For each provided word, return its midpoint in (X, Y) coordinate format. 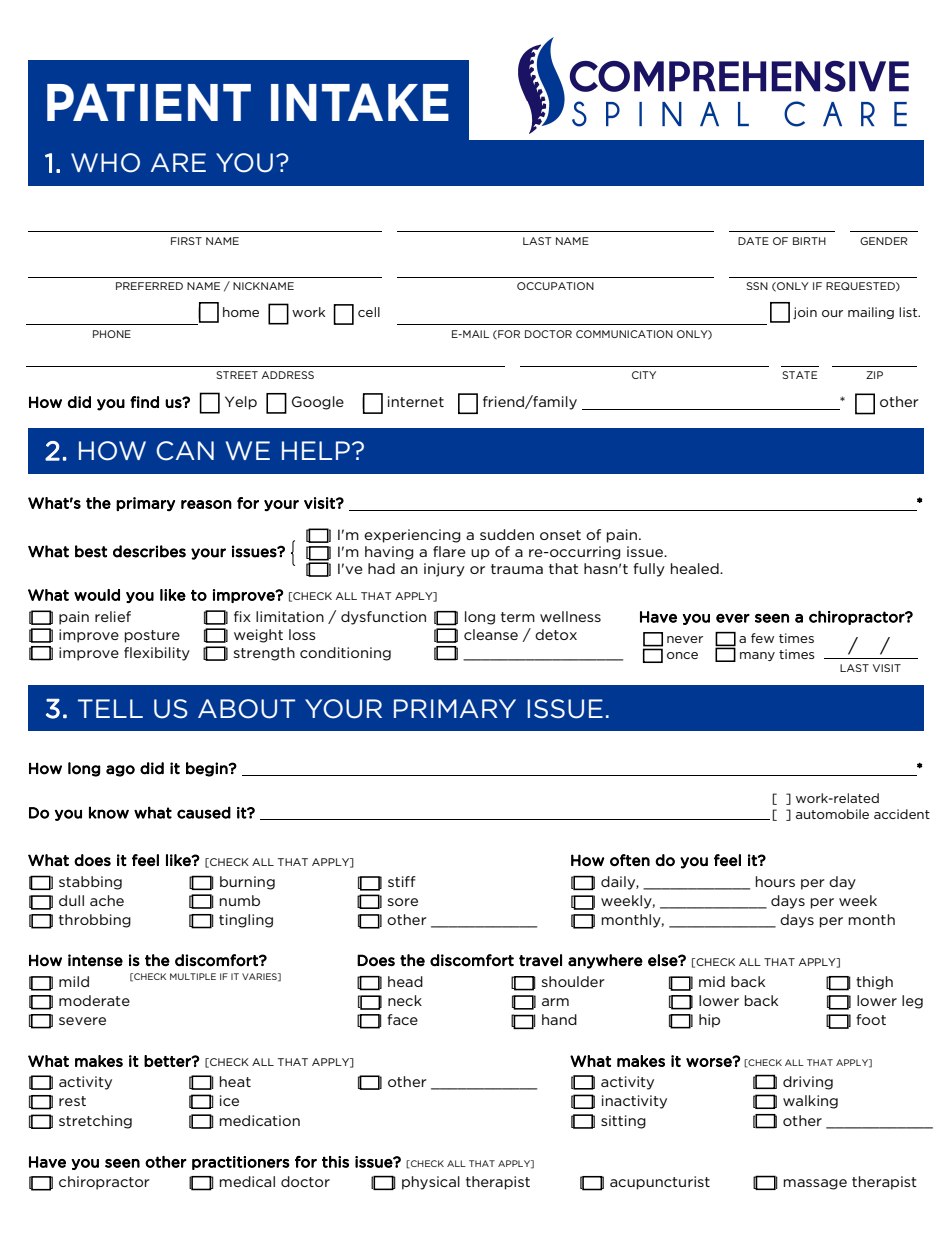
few (762, 638)
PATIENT (149, 102)
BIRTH (809, 241)
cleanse (491, 634)
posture (152, 636)
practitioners (241, 1163)
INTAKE (360, 102)
